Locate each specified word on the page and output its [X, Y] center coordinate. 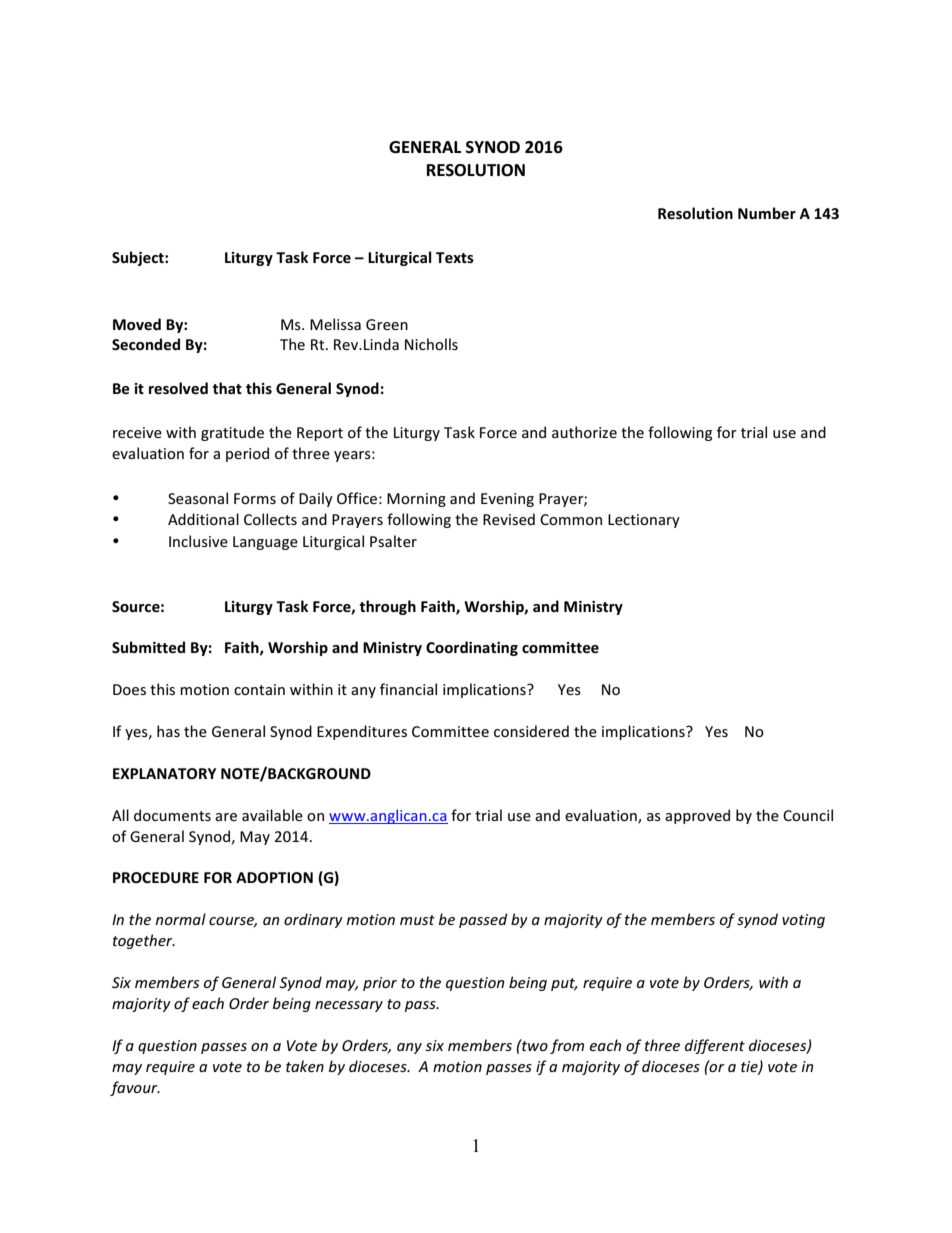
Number [767, 213]
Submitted [148, 647]
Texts [455, 257]
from [567, 1046]
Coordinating [472, 648]
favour [135, 1088]
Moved [137, 324]
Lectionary [644, 521]
